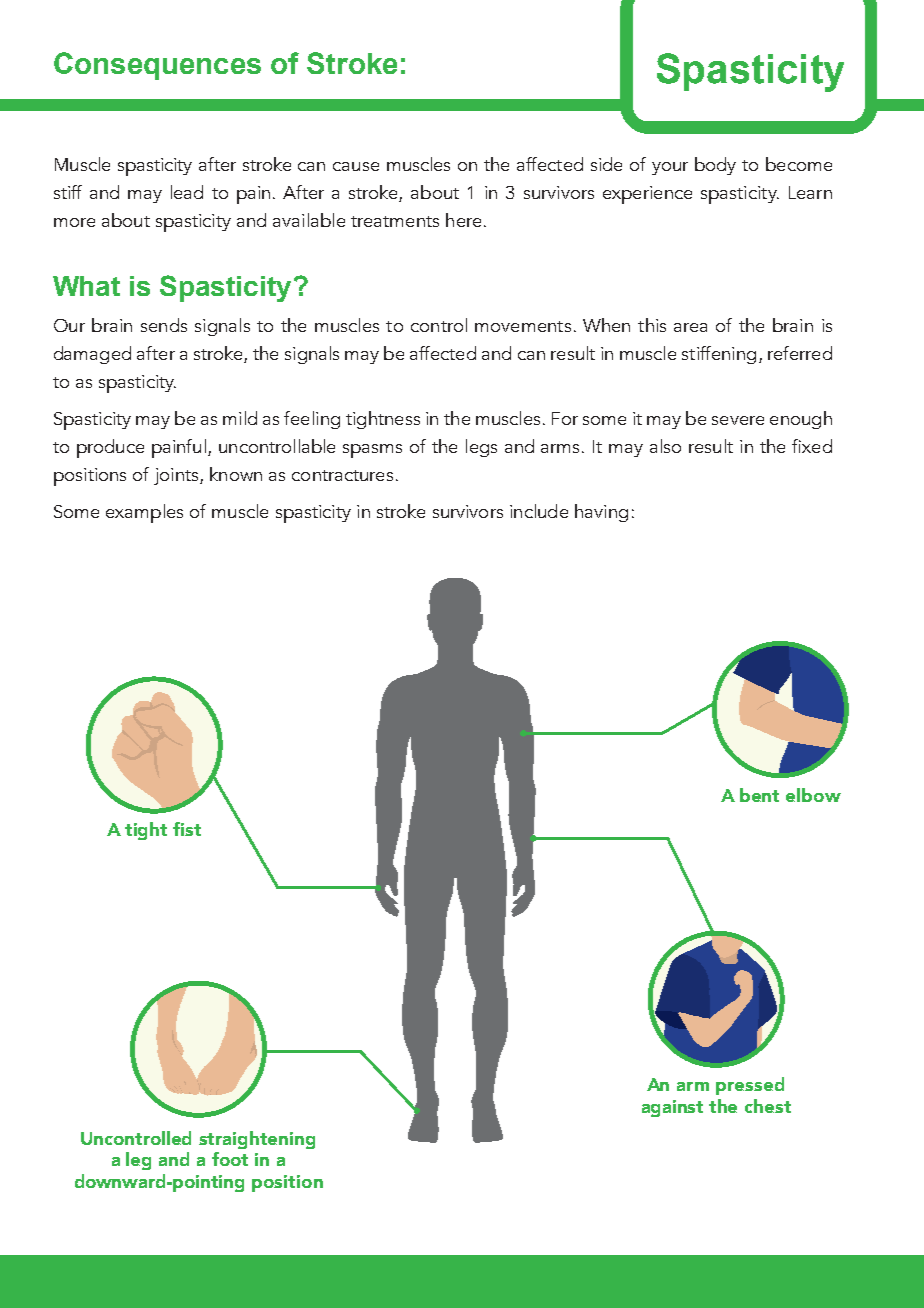  What do you see at coordinates (601, 513) in the page?
I see `having` at bounding box center [601, 513].
